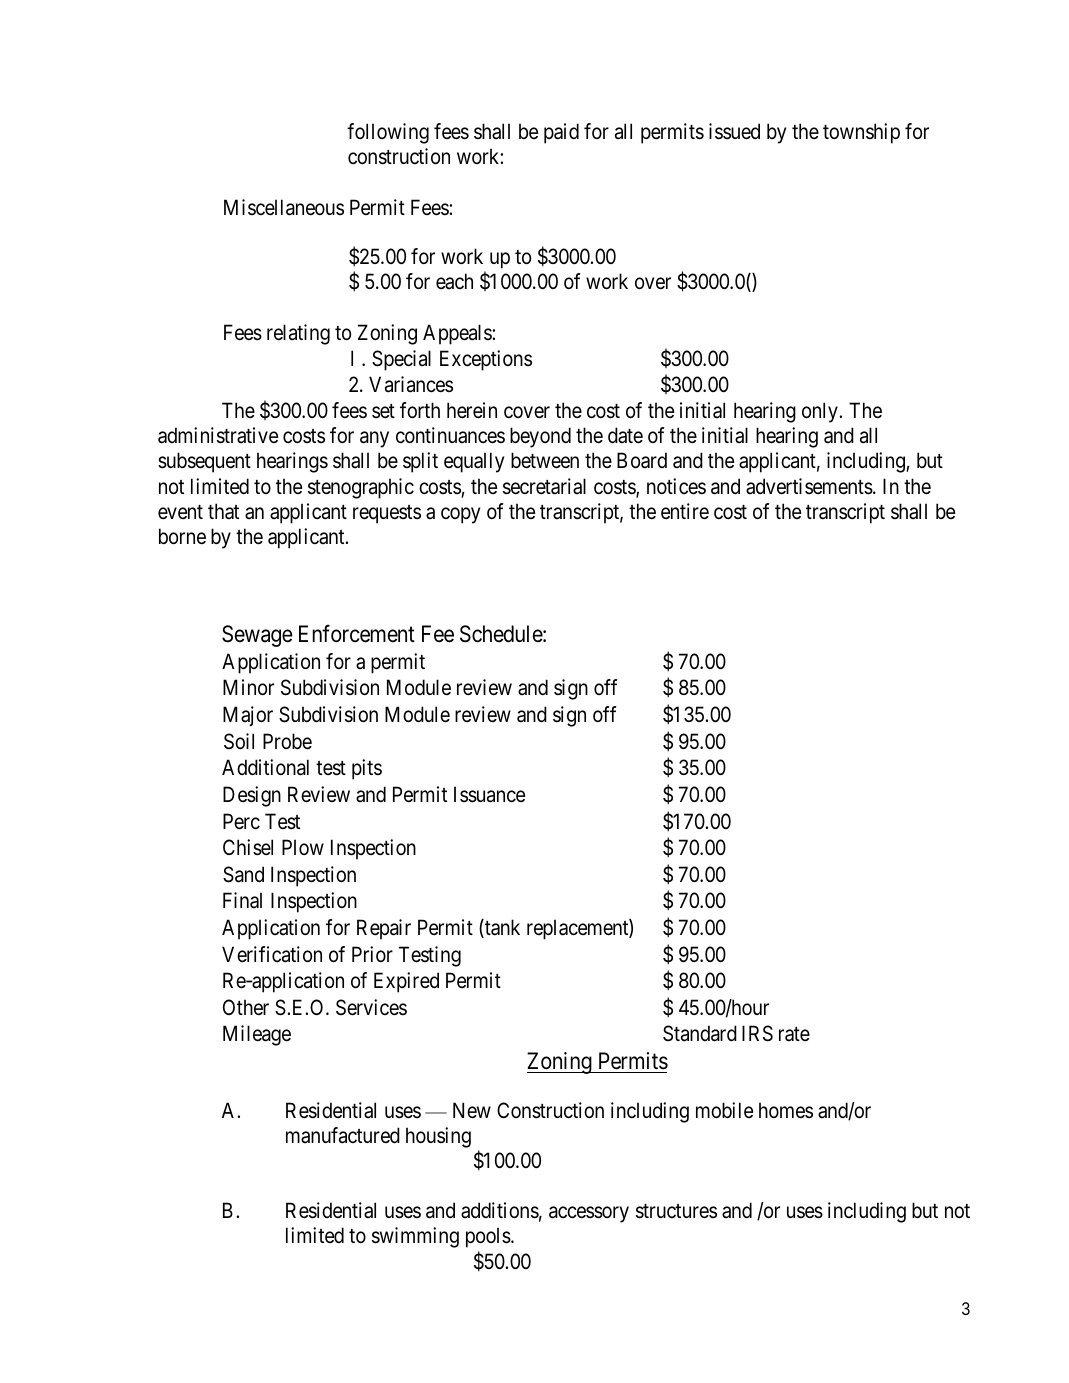 Image resolution: width=1069 pixels, height=1383 pixels. What do you see at coordinates (488, 1237) in the screenshot?
I see `pools` at bounding box center [488, 1237].
